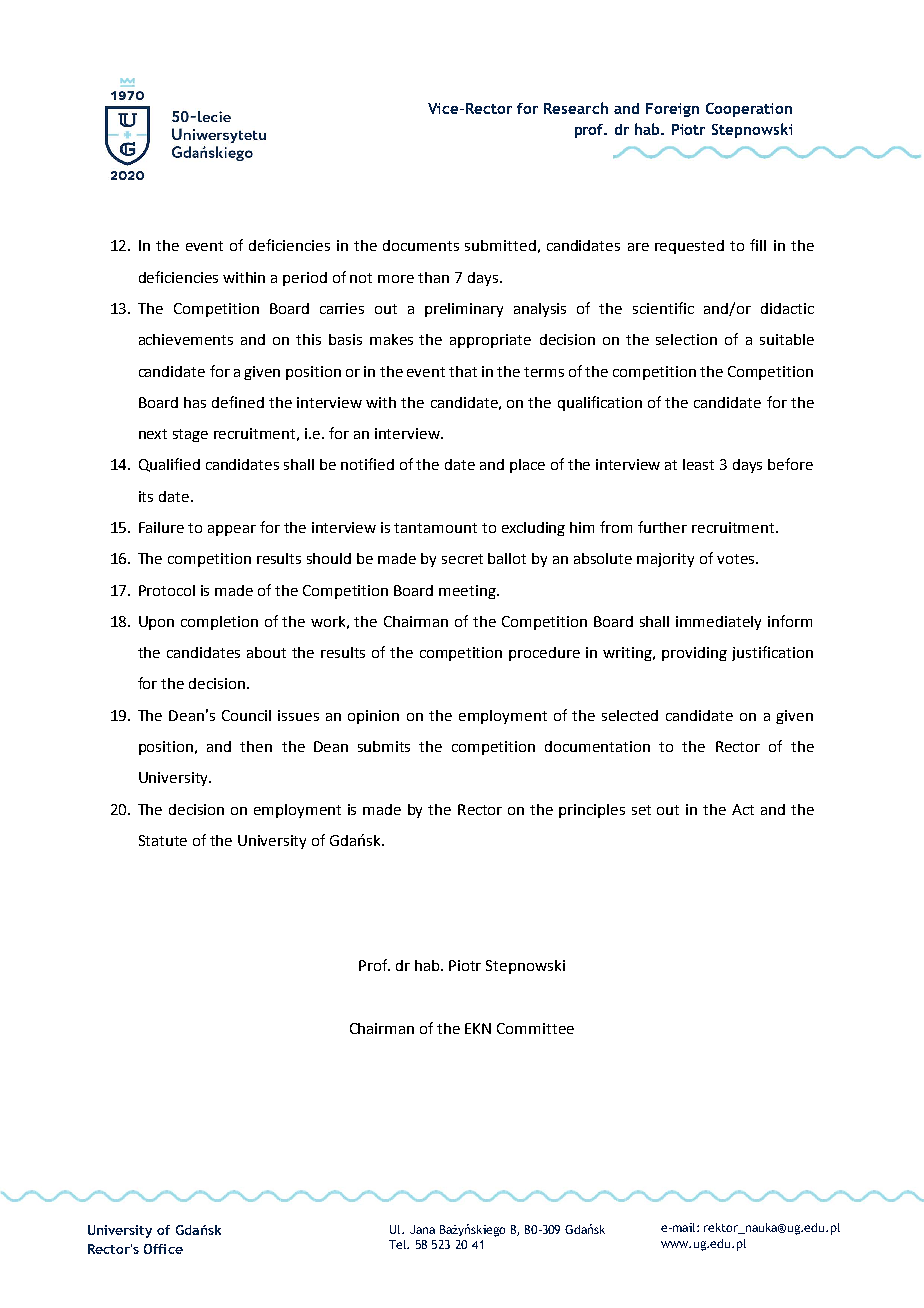 This page has height=1308, width=924. What do you see at coordinates (163, 1249) in the page?
I see `Office` at bounding box center [163, 1249].
